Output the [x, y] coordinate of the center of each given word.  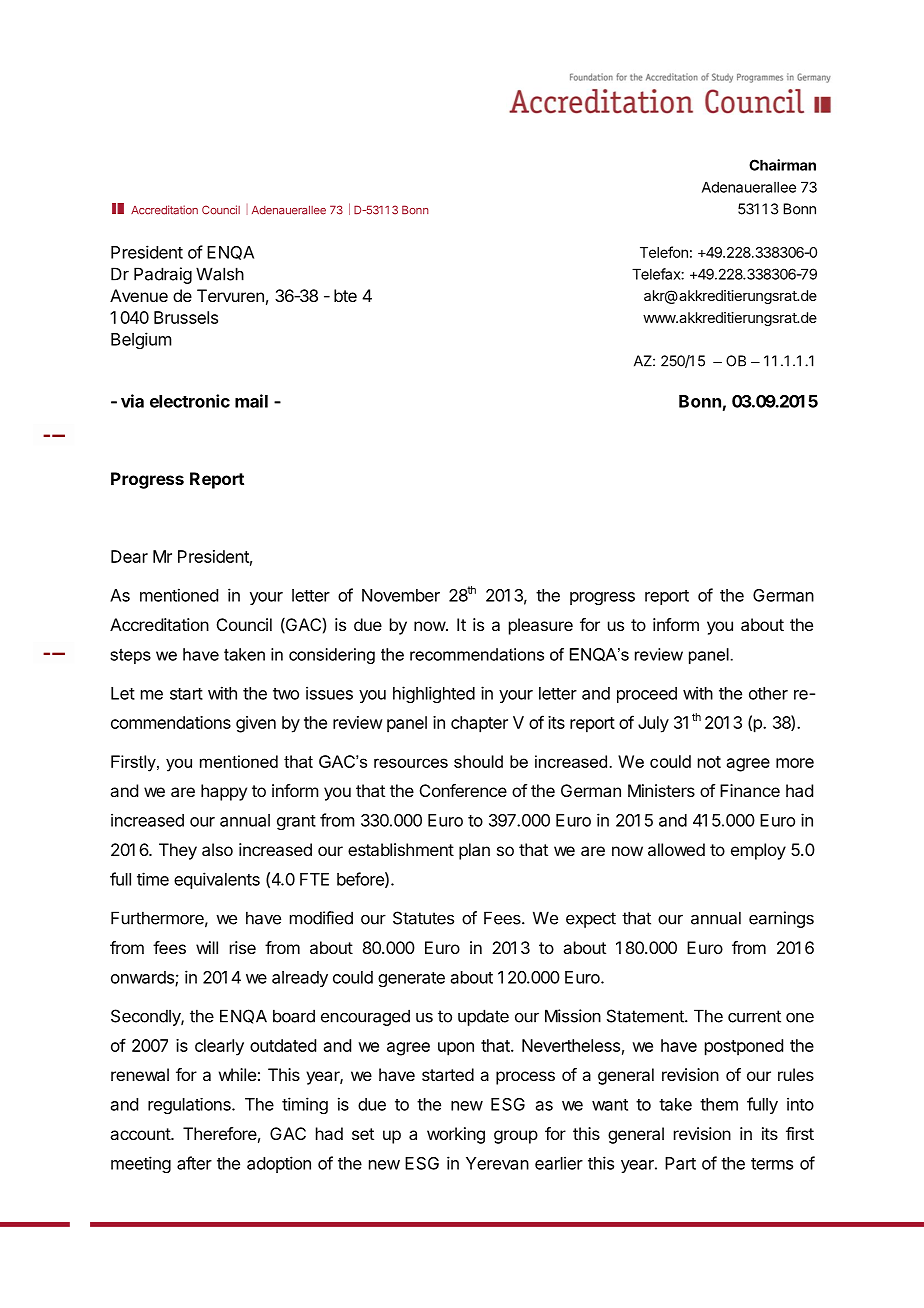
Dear [129, 556]
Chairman [782, 165]
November [401, 595]
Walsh [220, 274]
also [217, 849]
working [456, 1135]
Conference [463, 790]
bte [345, 295]
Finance [750, 790]
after [194, 1163]
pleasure [541, 626]
